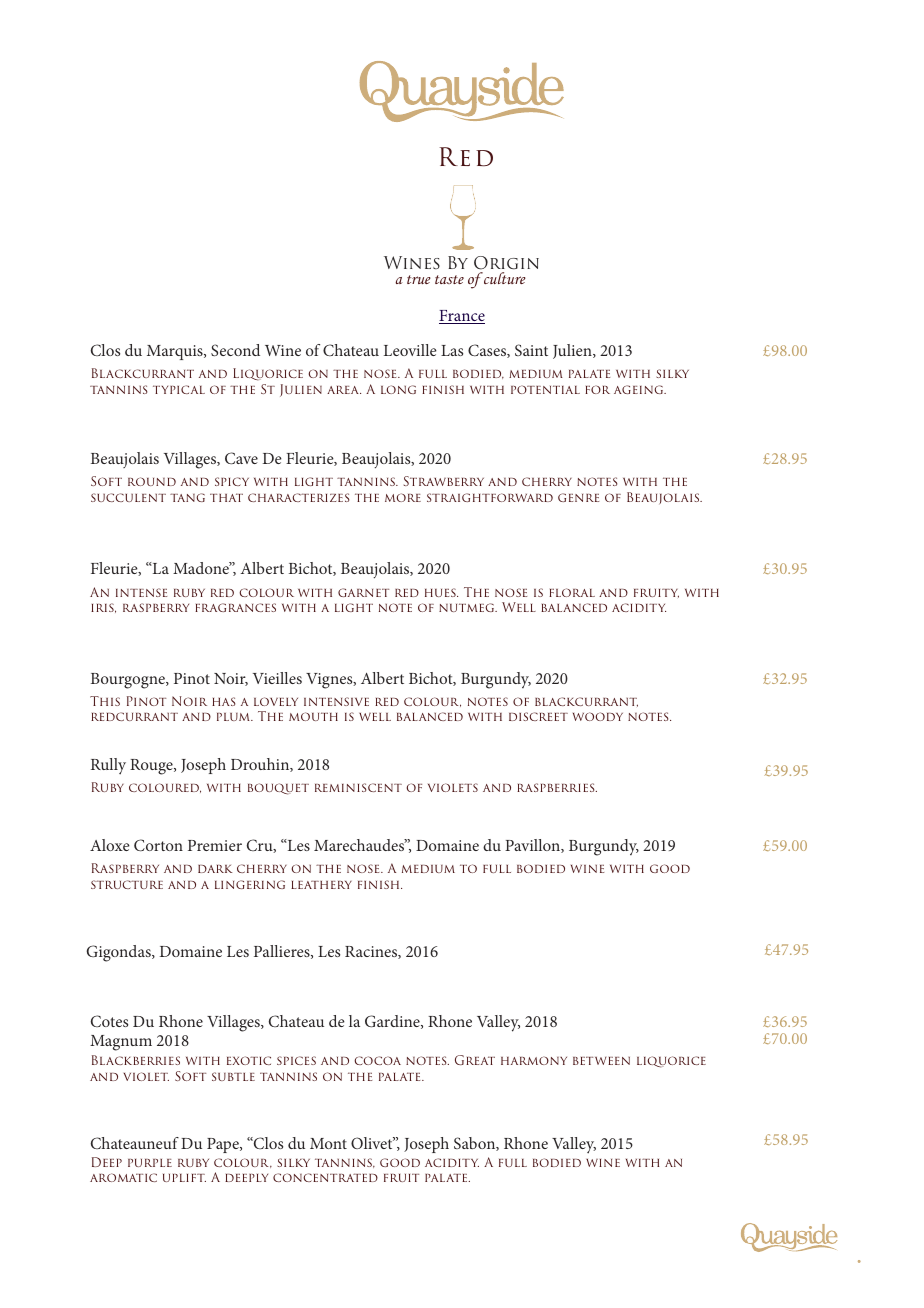  What do you see at coordinates (504, 278) in the document?
I see `culture` at bounding box center [504, 278].
